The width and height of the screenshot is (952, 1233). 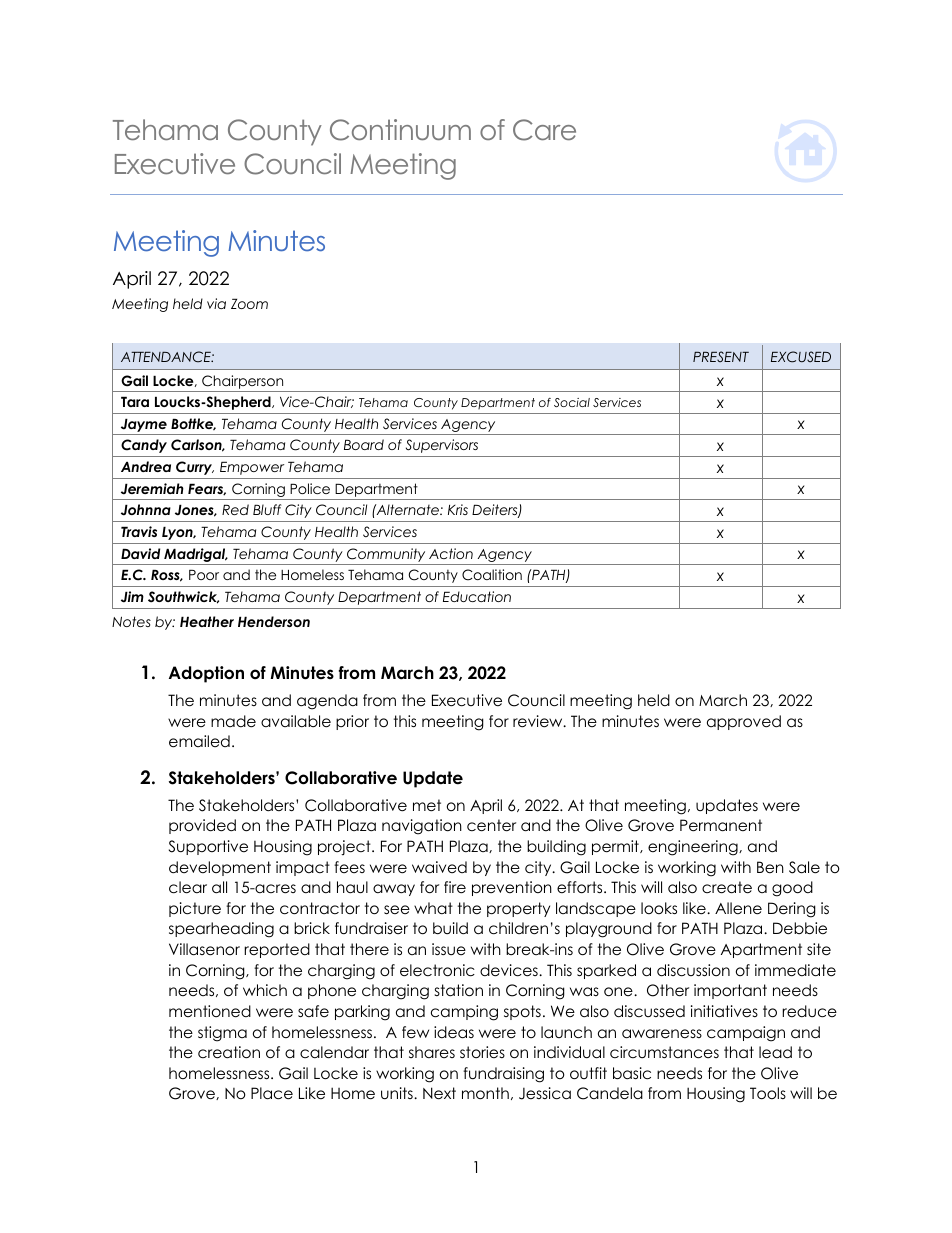 What do you see at coordinates (135, 401) in the screenshot?
I see `Tara` at bounding box center [135, 401].
